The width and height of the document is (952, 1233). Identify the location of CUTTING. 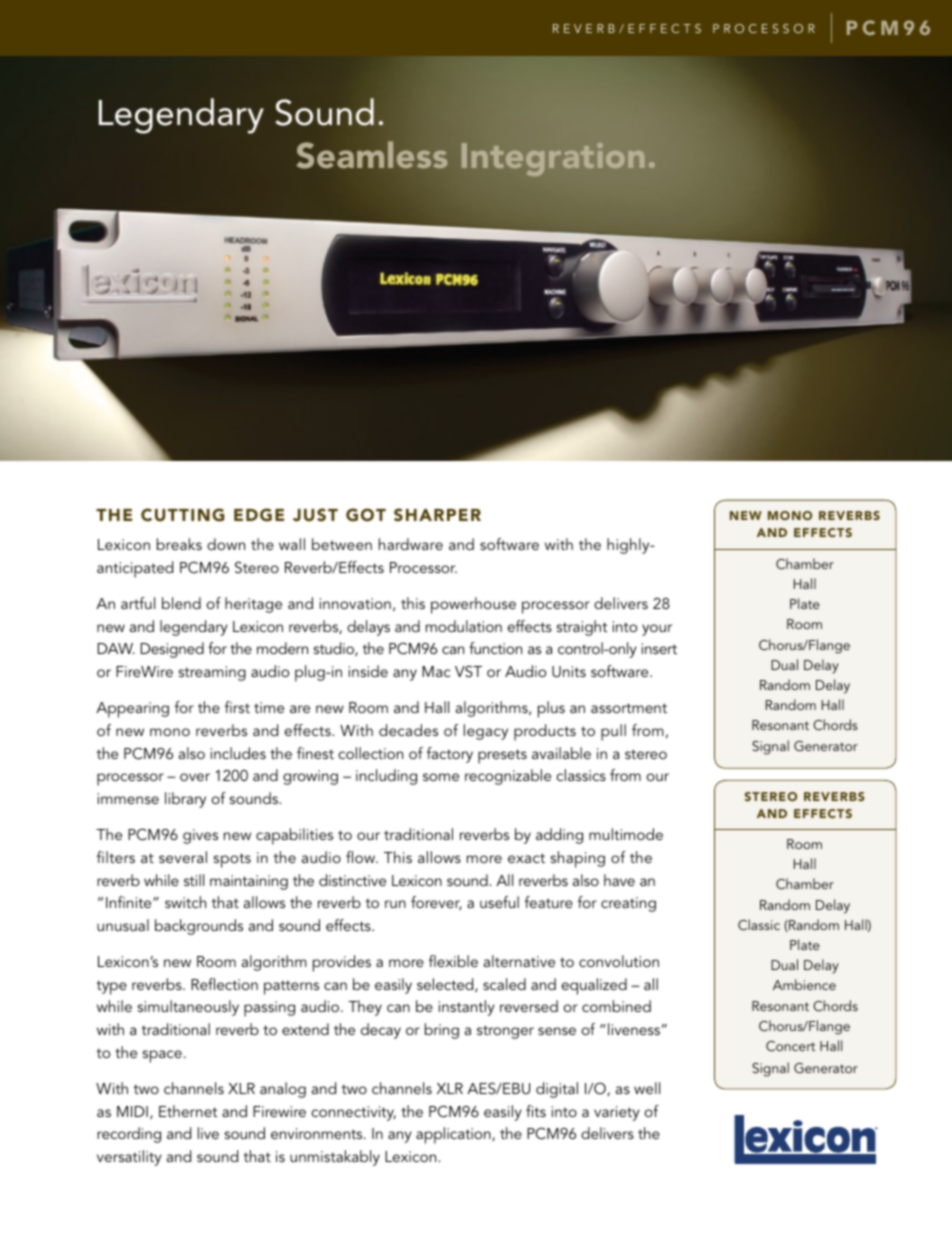
(182, 515).
